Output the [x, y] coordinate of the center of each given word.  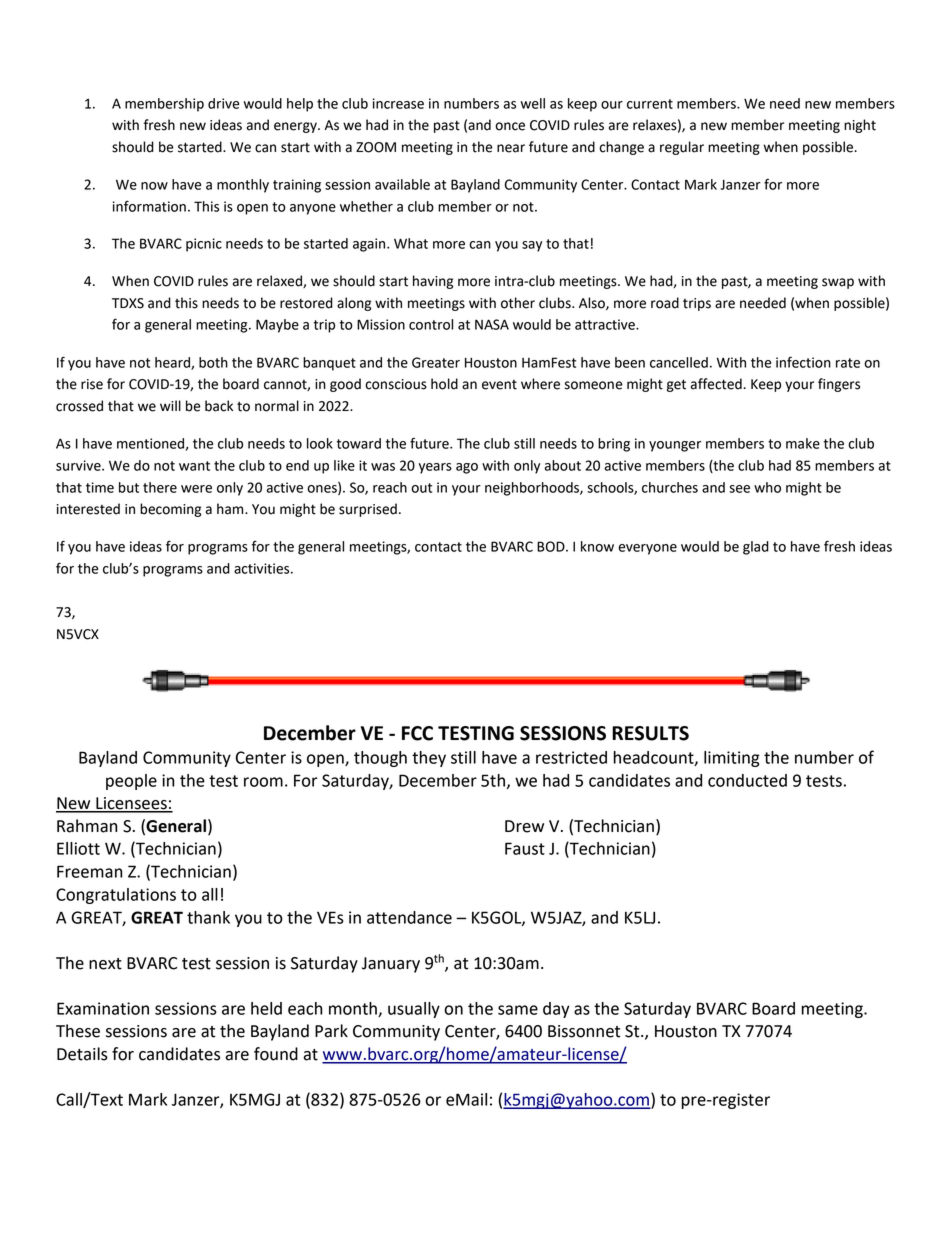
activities [263, 568]
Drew [524, 826]
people [131, 782]
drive [223, 103]
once [510, 126]
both [213, 362]
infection [803, 362]
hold [444, 384]
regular [682, 148]
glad [756, 548]
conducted [747, 780]
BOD [552, 546]
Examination [103, 1008]
